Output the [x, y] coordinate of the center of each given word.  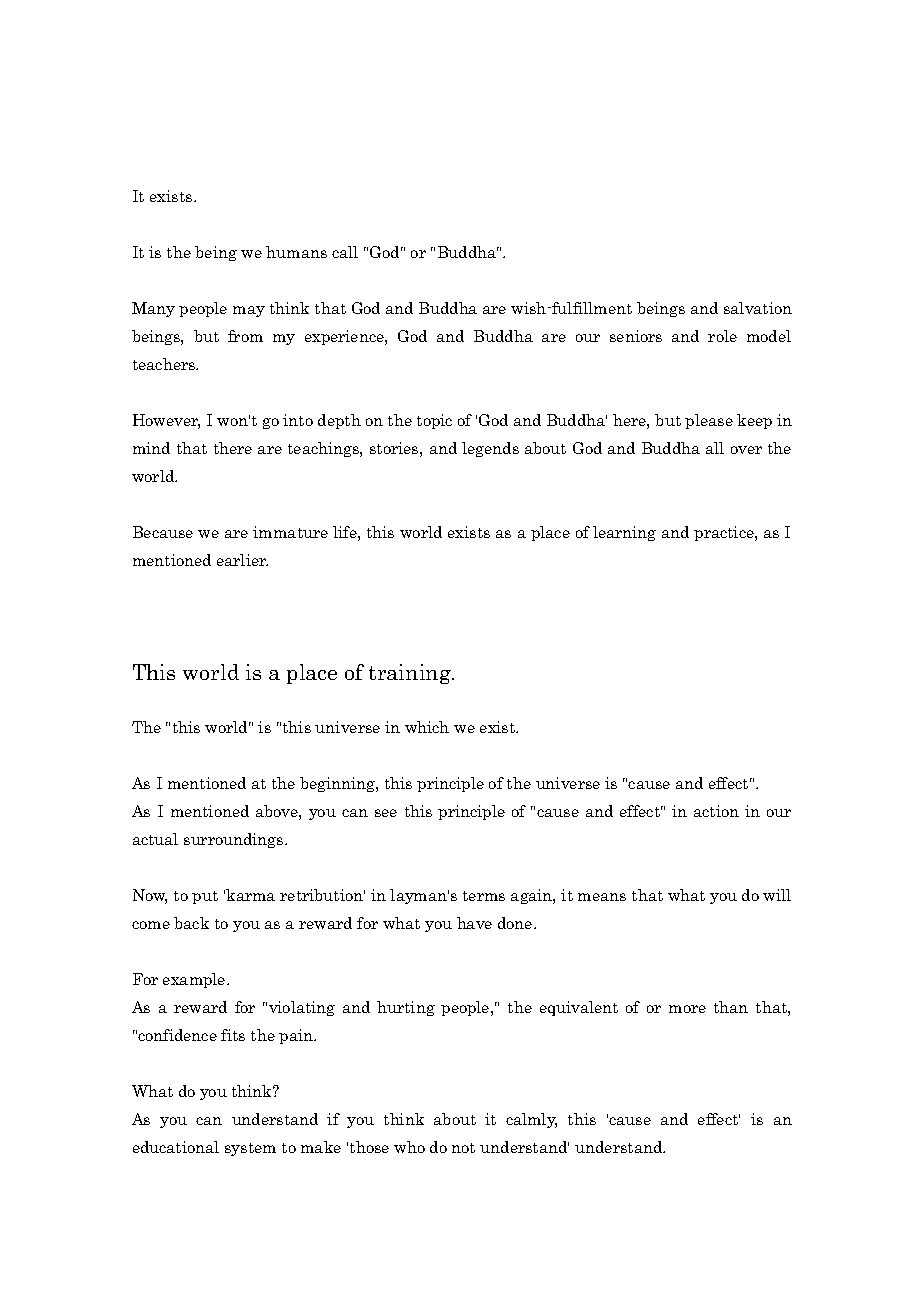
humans [296, 252]
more [687, 1009]
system [250, 1149]
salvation [758, 308]
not [463, 1148]
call [345, 252]
